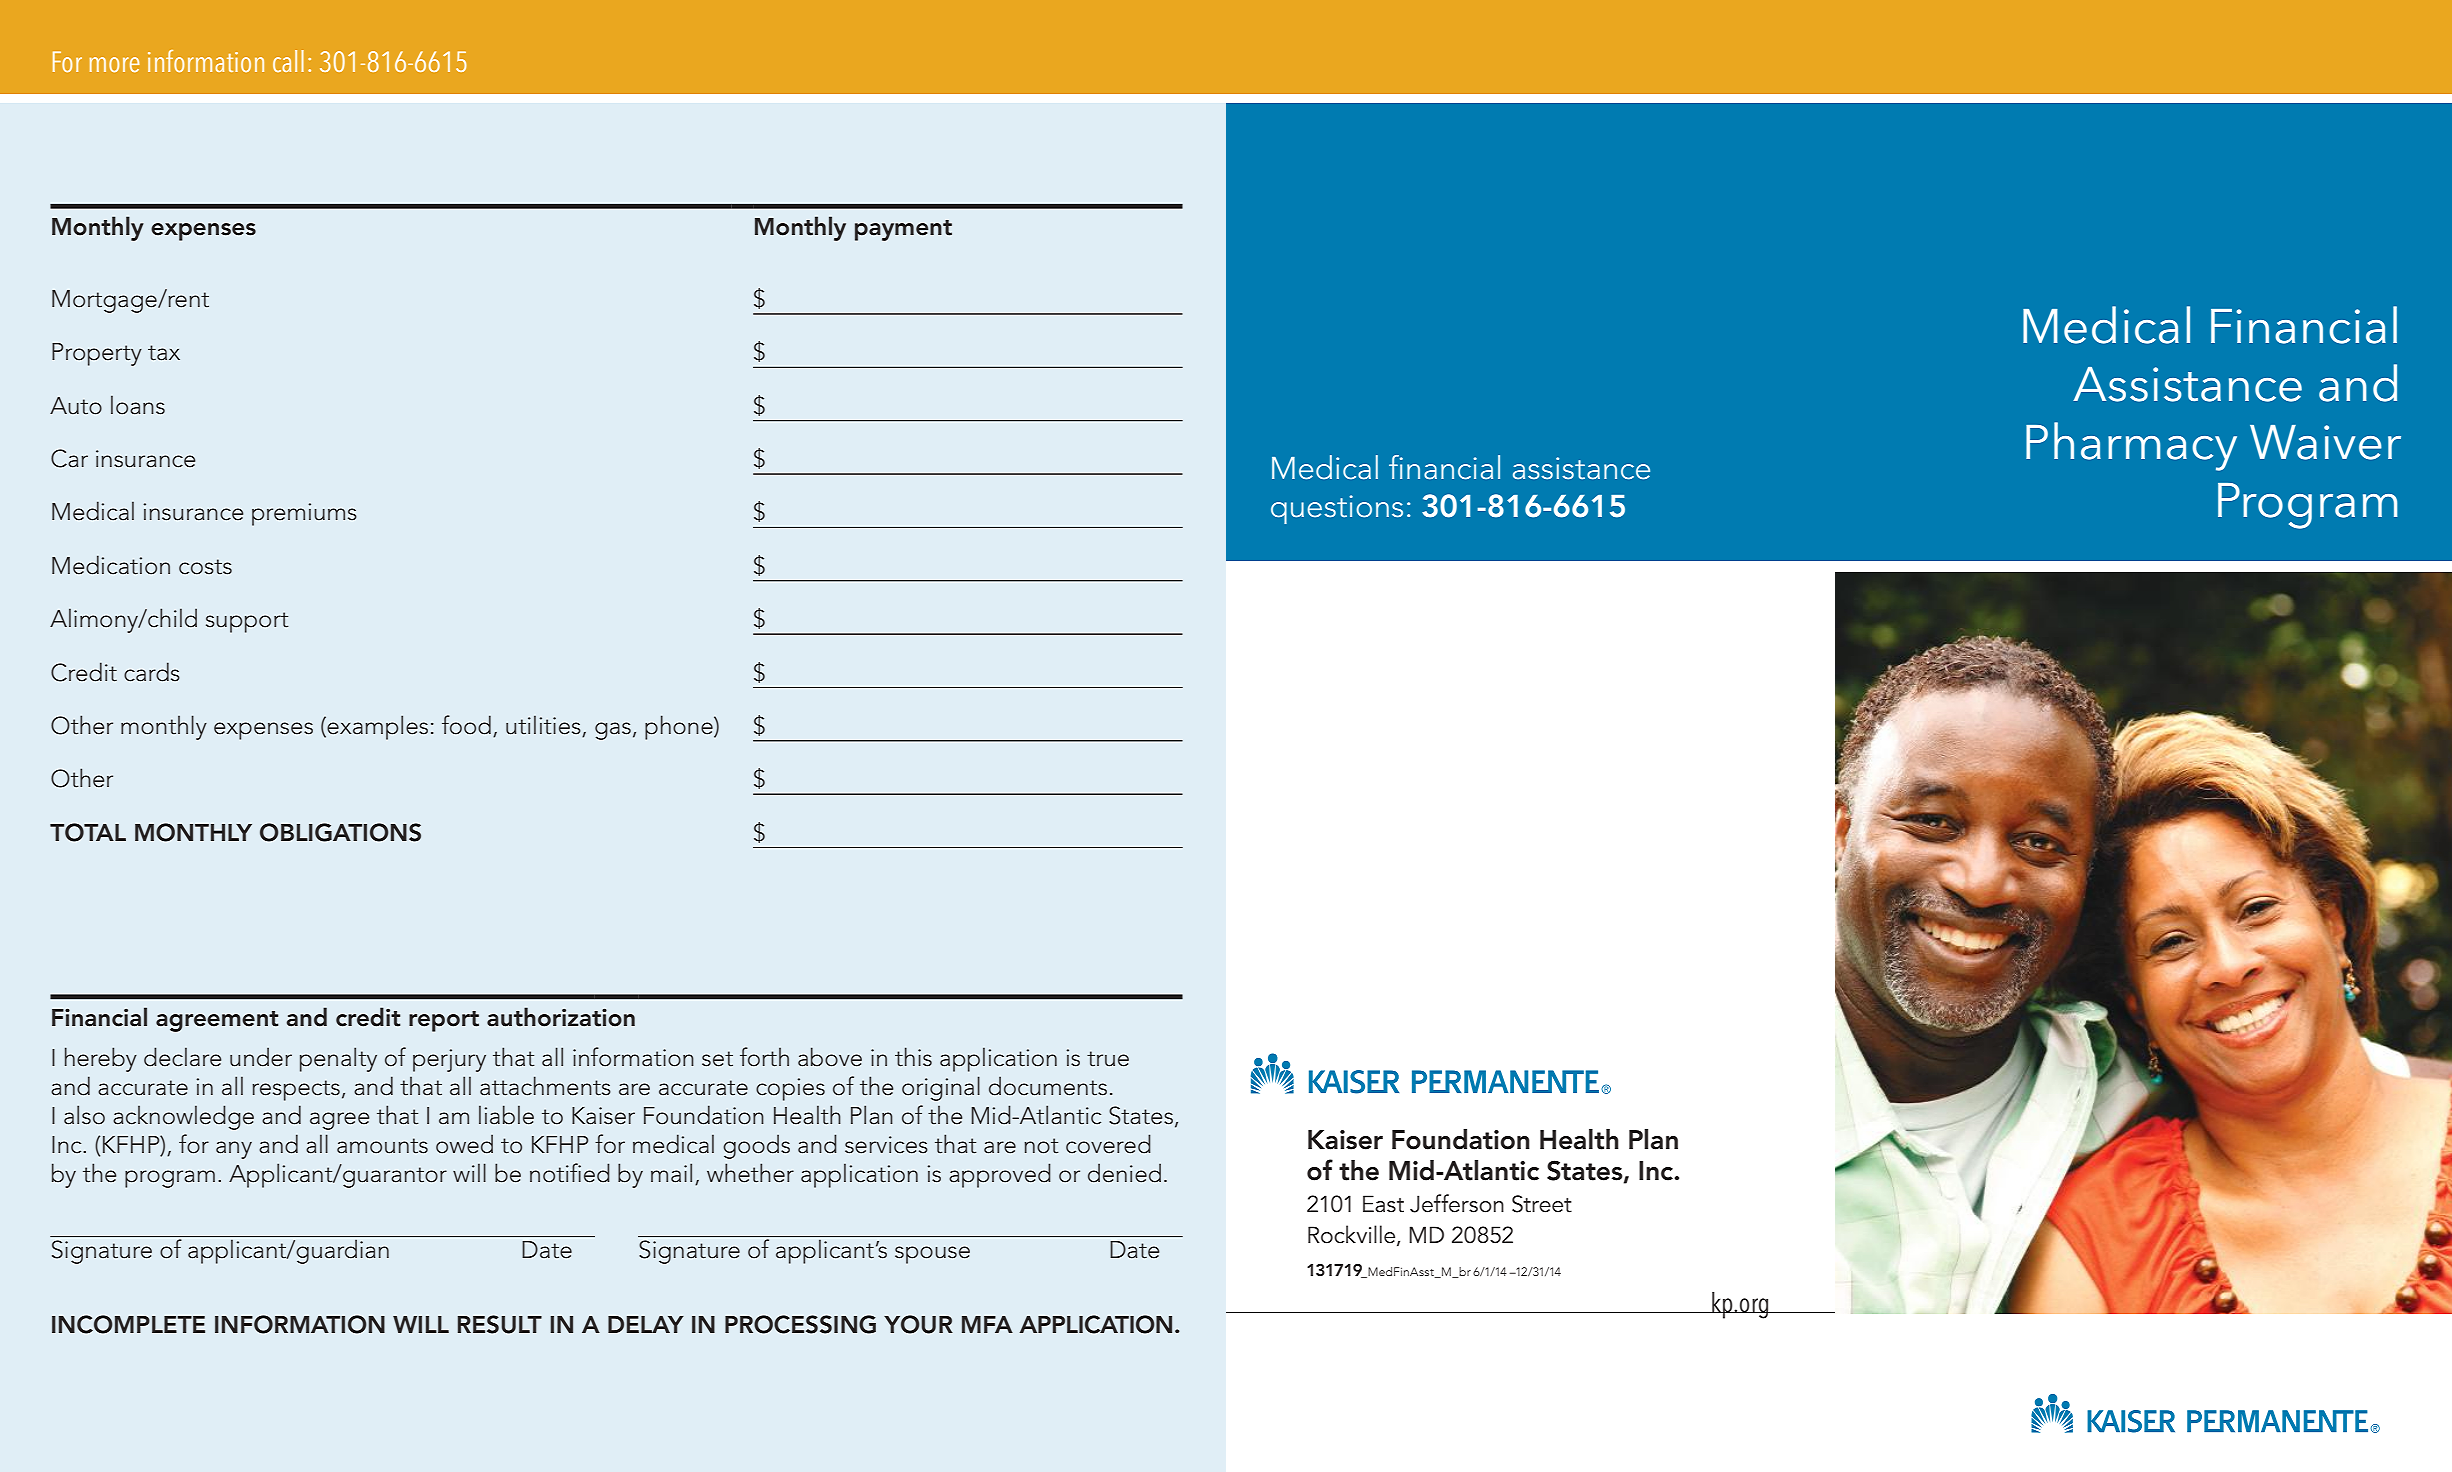 This screenshot has height=1472, width=2452. I want to click on OBLIGATIONS, so click(340, 832).
